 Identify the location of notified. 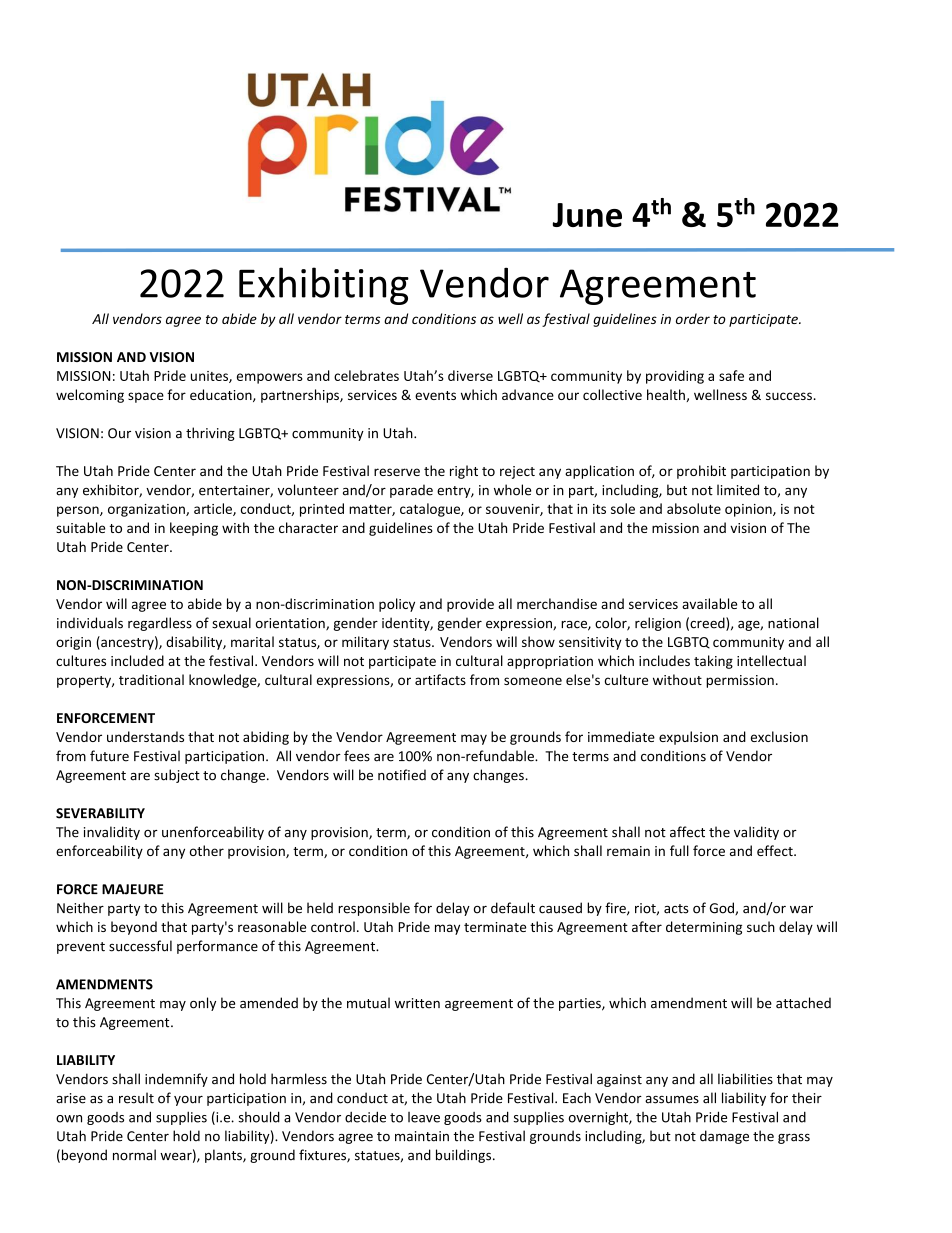
(402, 775).
